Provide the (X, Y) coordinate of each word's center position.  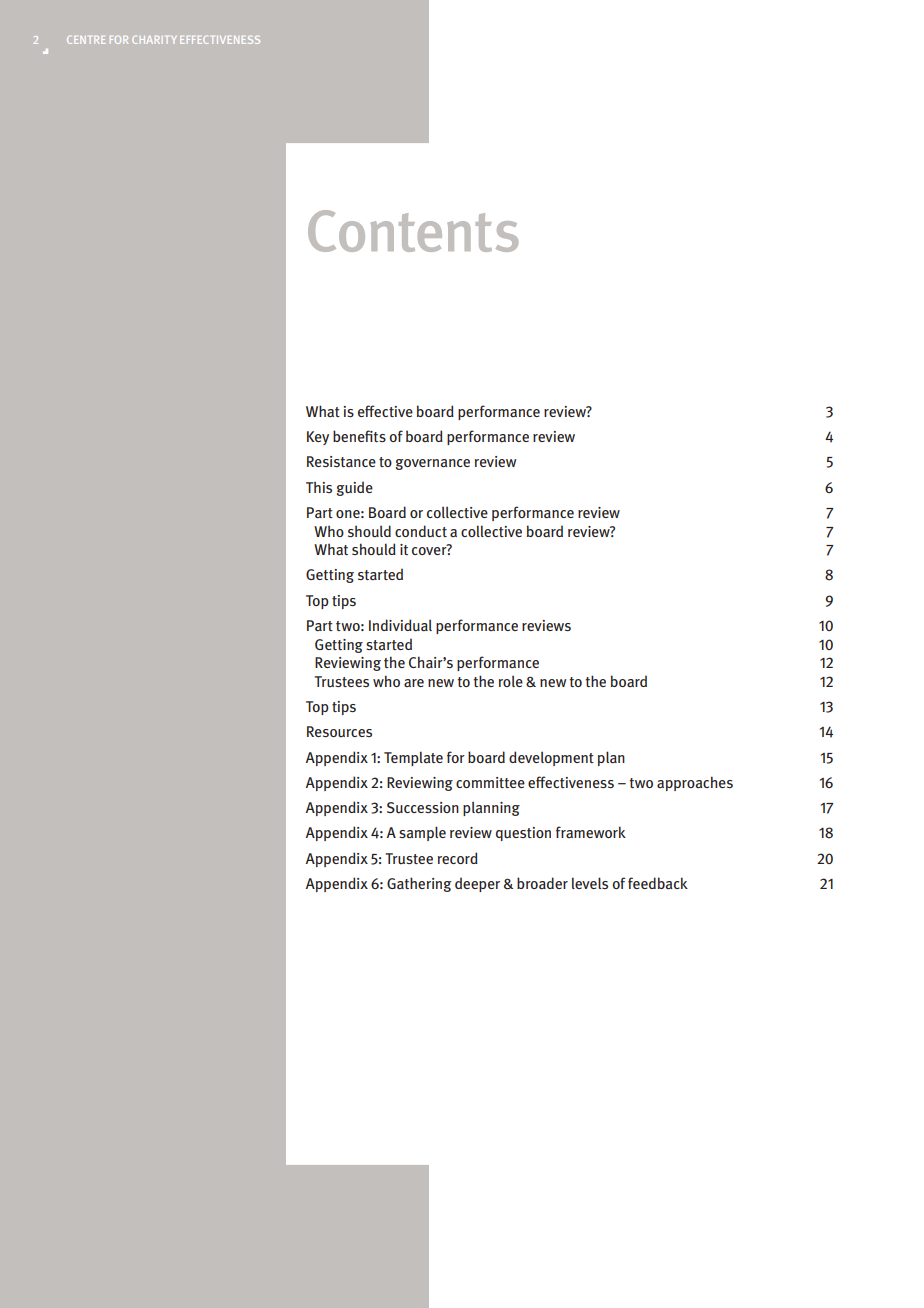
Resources (339, 731)
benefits (359, 436)
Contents (413, 231)
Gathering (419, 884)
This (319, 487)
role (511, 681)
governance (433, 464)
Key (318, 438)
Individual (400, 625)
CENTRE (86, 40)
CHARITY (154, 40)
